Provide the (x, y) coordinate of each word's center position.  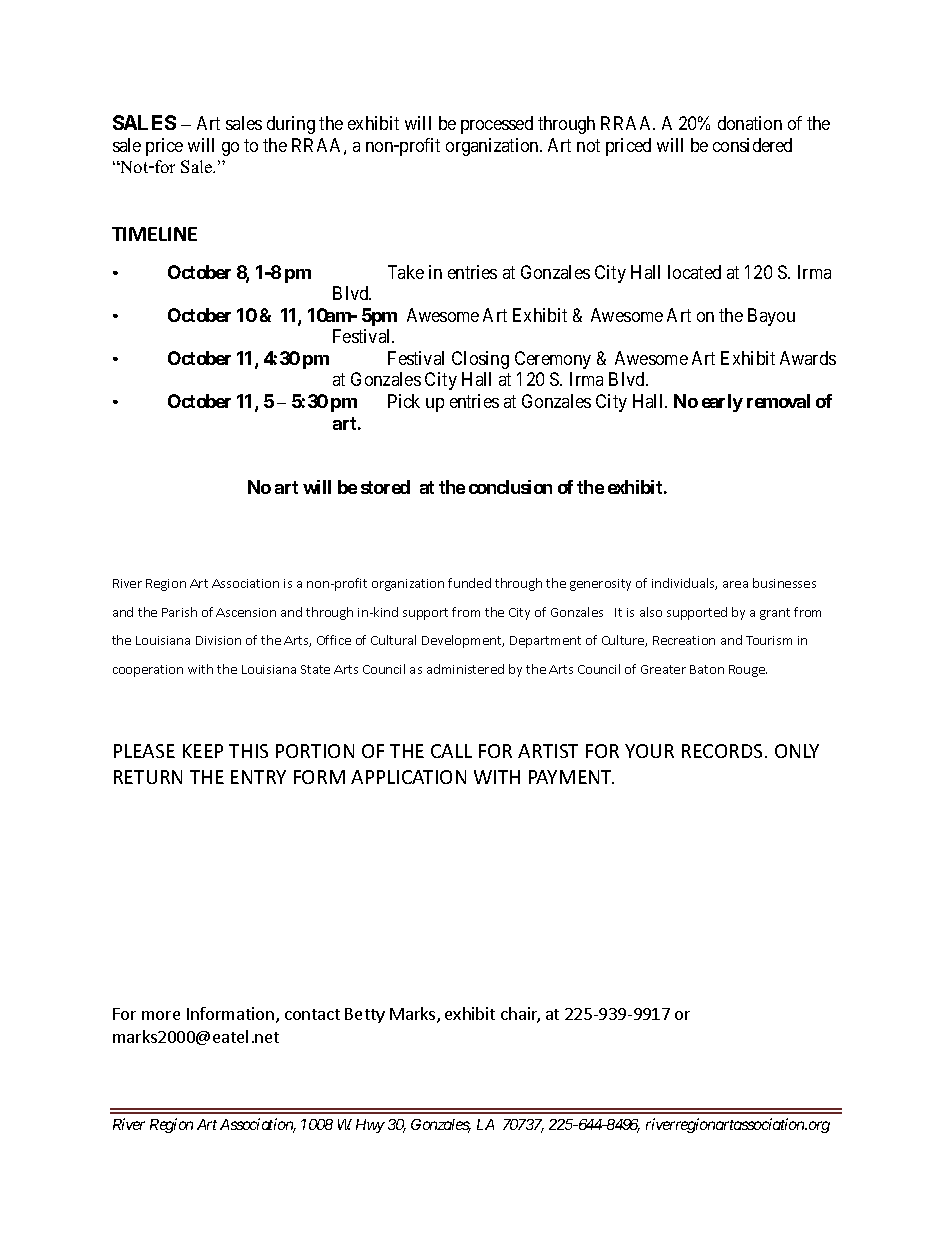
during (291, 125)
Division (218, 640)
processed (497, 125)
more (161, 1015)
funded (469, 583)
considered (752, 145)
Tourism (769, 640)
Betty (365, 1015)
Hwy (370, 1126)
